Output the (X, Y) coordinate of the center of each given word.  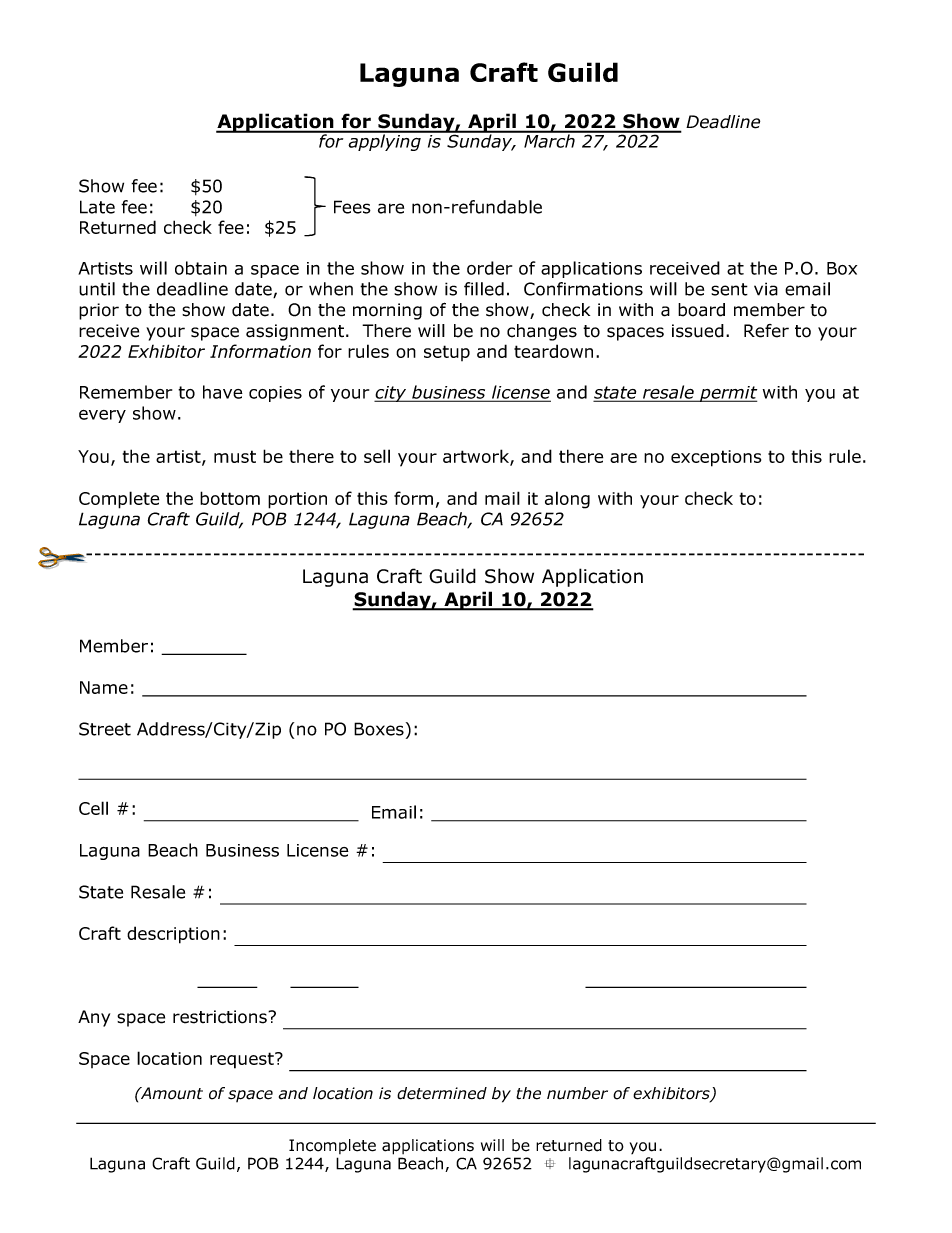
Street (105, 729)
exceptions (716, 458)
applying (384, 141)
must (235, 456)
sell (377, 456)
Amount (170, 1093)
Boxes (379, 729)
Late (97, 207)
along (567, 500)
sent (729, 289)
